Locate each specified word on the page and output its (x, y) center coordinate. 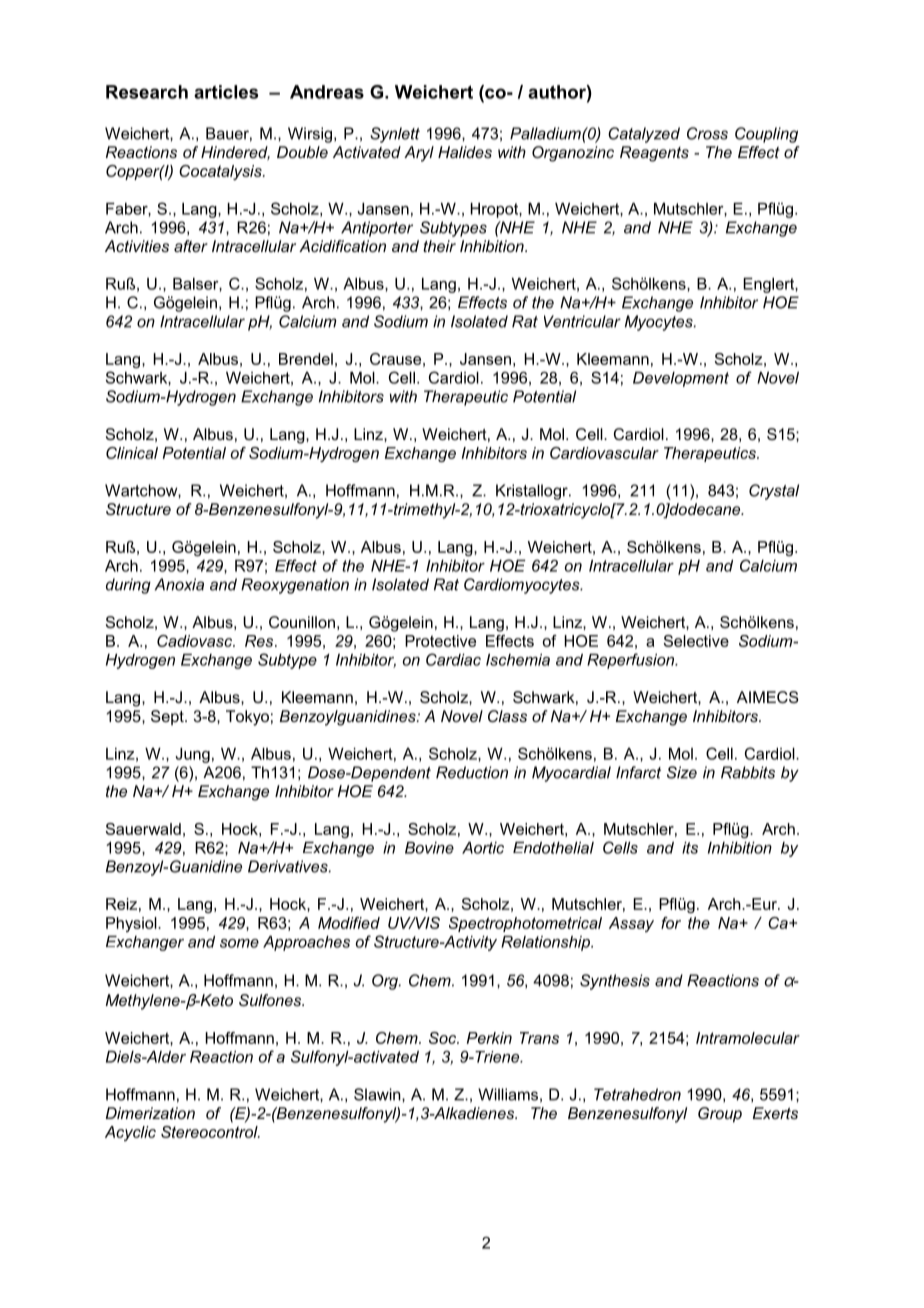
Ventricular (582, 321)
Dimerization (150, 1113)
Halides (465, 152)
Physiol (132, 924)
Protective (440, 641)
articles (226, 92)
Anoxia (179, 584)
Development (681, 379)
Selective (696, 641)
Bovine (429, 848)
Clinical (132, 453)
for (671, 923)
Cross (707, 133)
